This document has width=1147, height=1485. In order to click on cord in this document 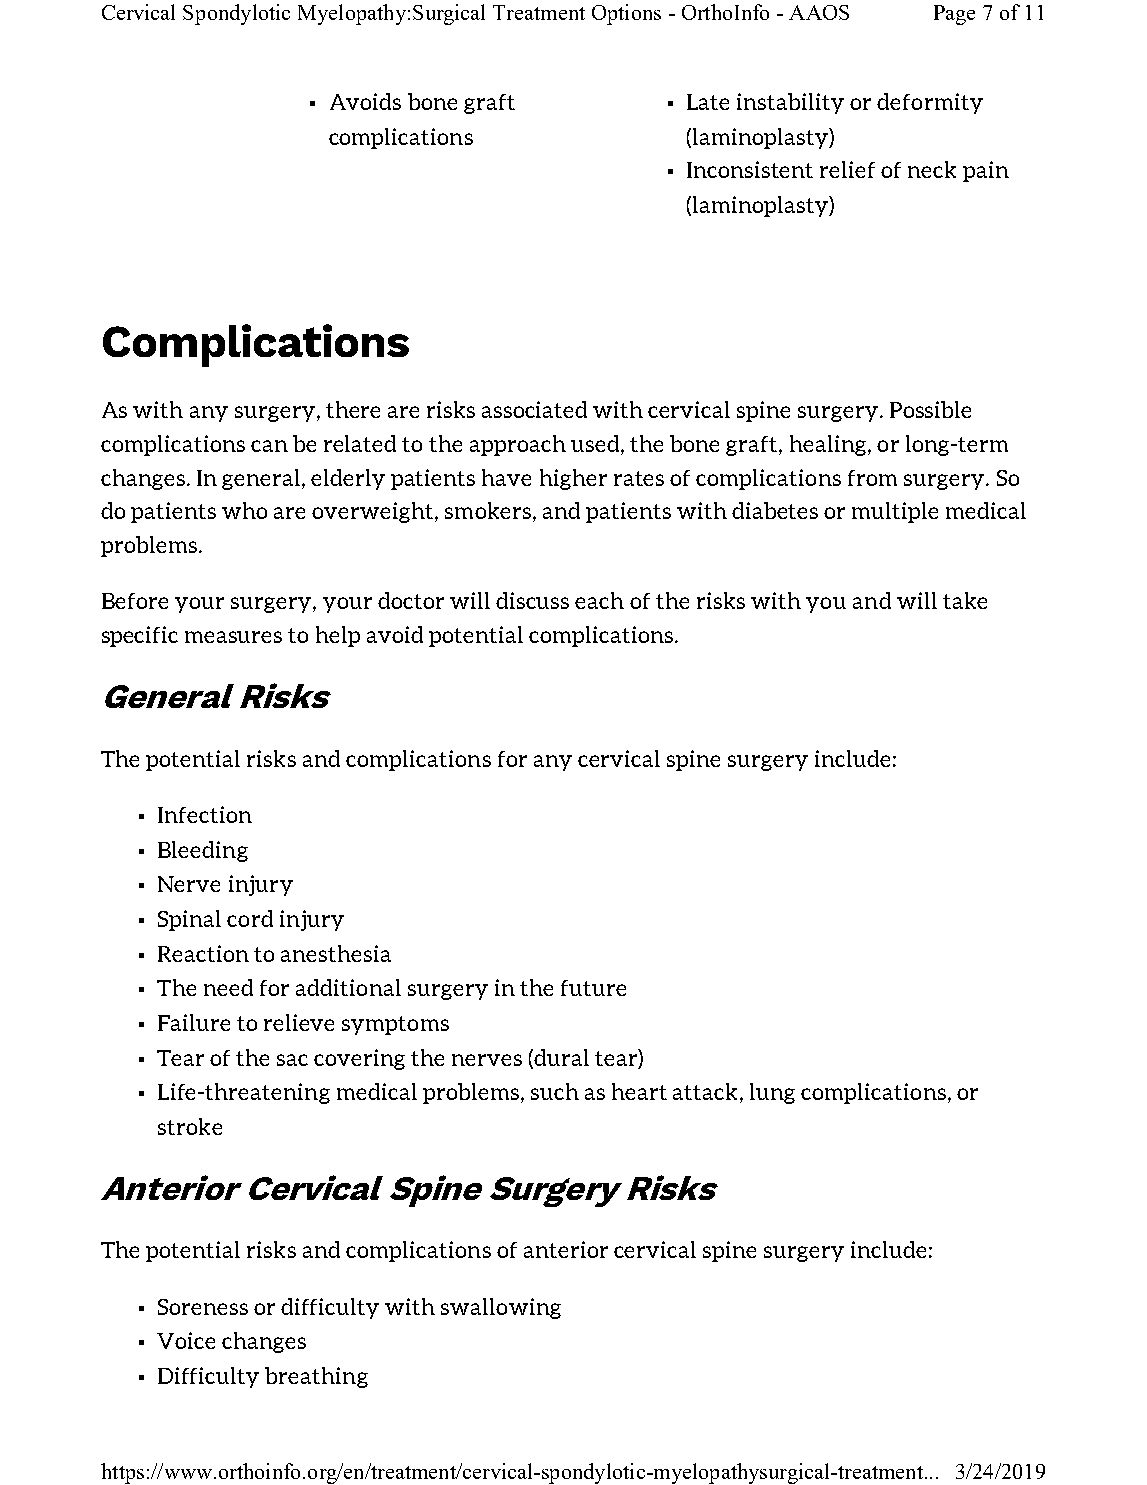, I will do `click(250, 918)`.
